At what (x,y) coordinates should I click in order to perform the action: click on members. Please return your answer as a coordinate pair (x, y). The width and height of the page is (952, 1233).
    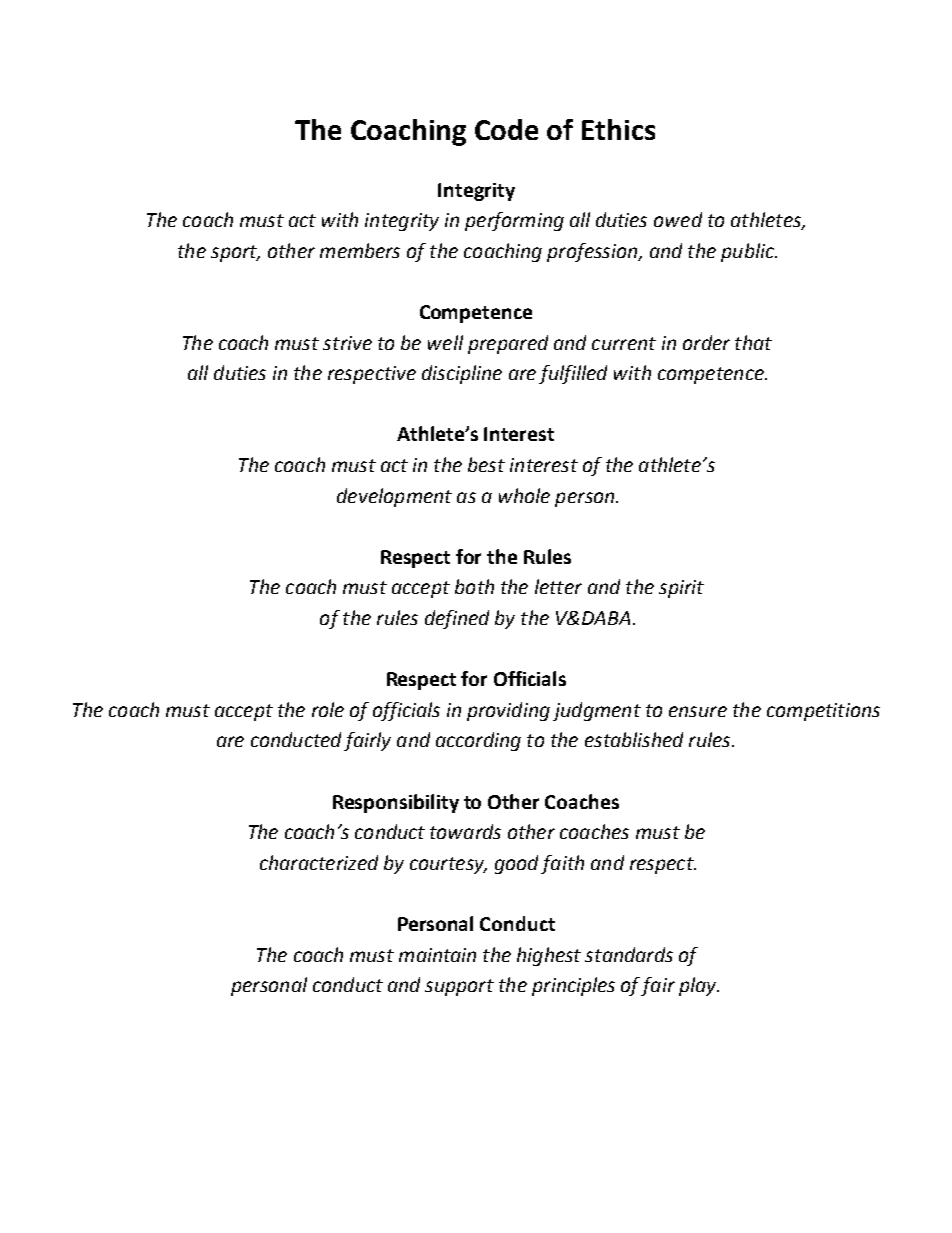
    Looking at the image, I should click on (360, 250).
